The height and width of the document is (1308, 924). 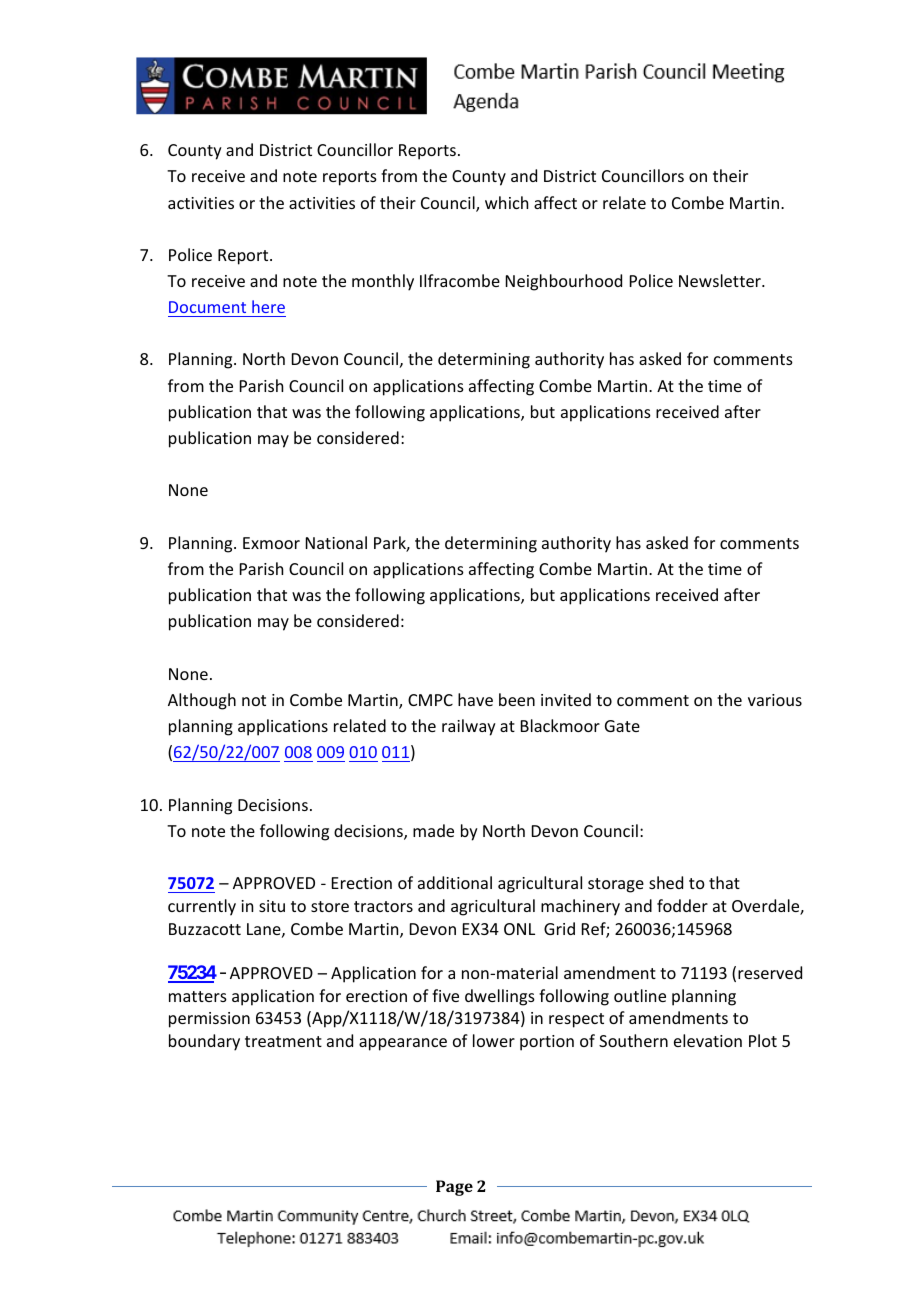 What do you see at coordinates (506, 202) in the document?
I see `which` at bounding box center [506, 202].
